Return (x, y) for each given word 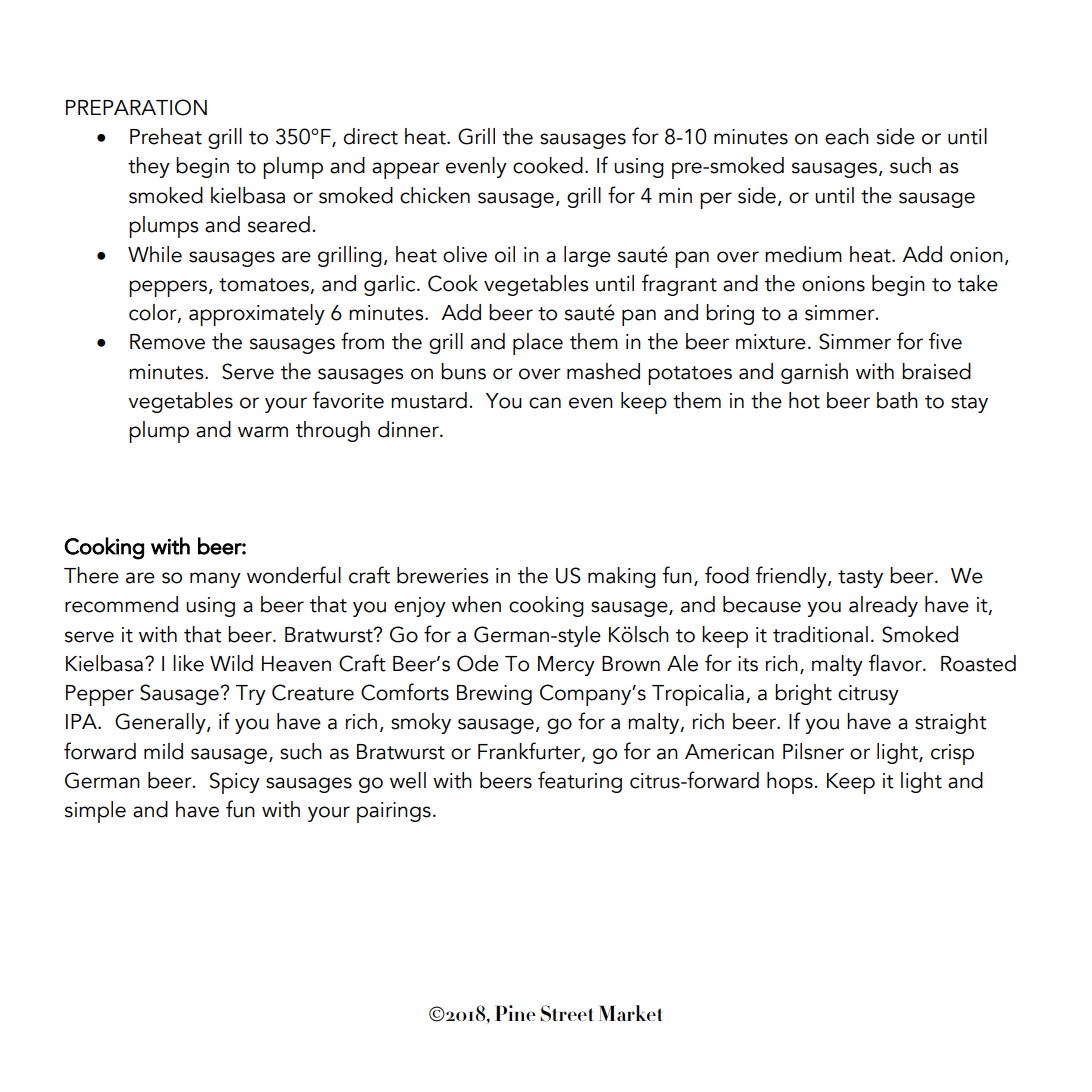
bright (803, 694)
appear (406, 170)
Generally (161, 723)
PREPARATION (136, 107)
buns (463, 371)
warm (263, 432)
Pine (515, 1013)
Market (631, 1013)
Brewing (494, 695)
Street (567, 1013)
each (847, 136)
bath (897, 400)
